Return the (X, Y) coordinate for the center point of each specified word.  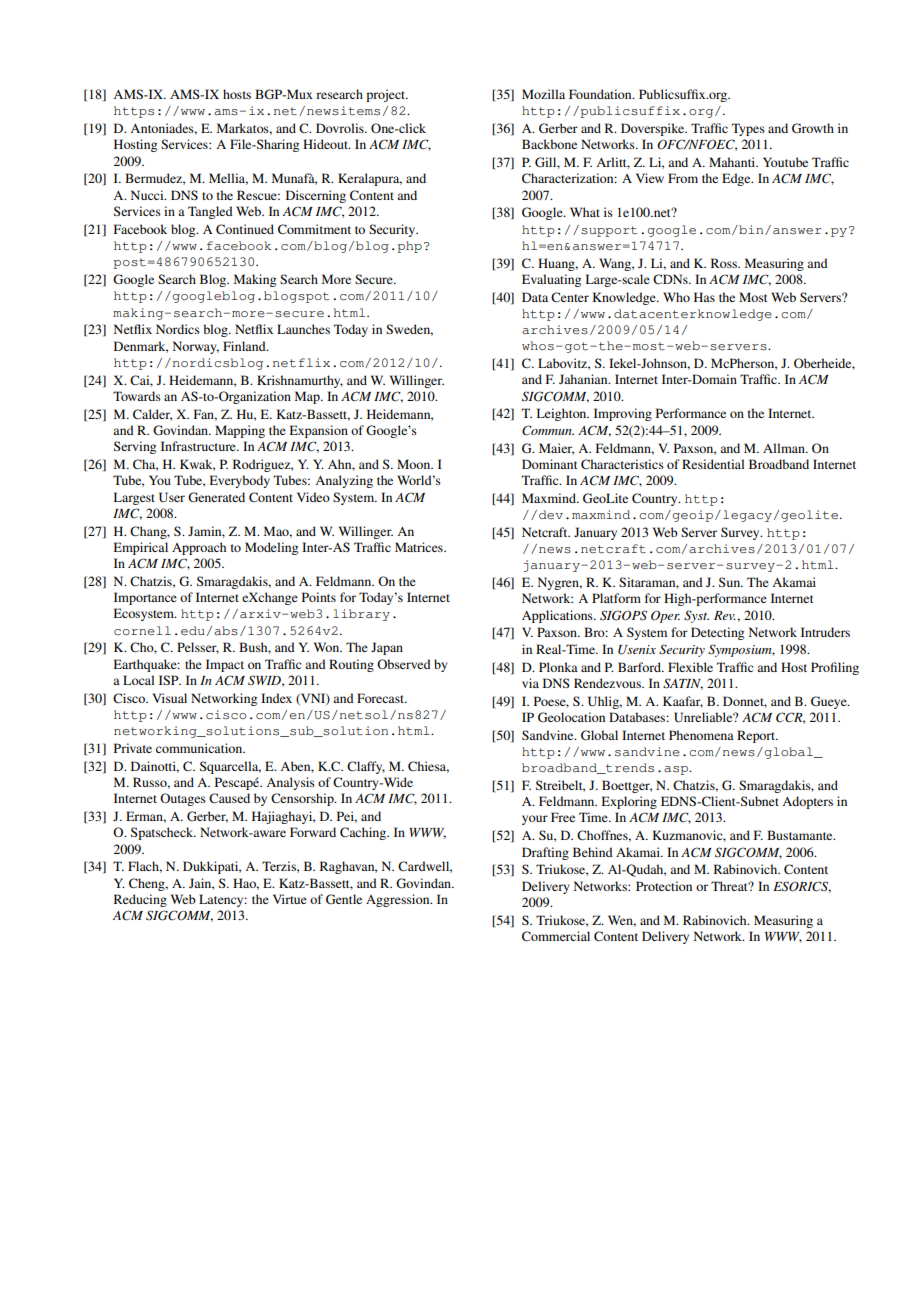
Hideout (326, 144)
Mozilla (543, 94)
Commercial (556, 936)
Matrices (420, 547)
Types (748, 129)
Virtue (290, 899)
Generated (216, 497)
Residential (713, 464)
